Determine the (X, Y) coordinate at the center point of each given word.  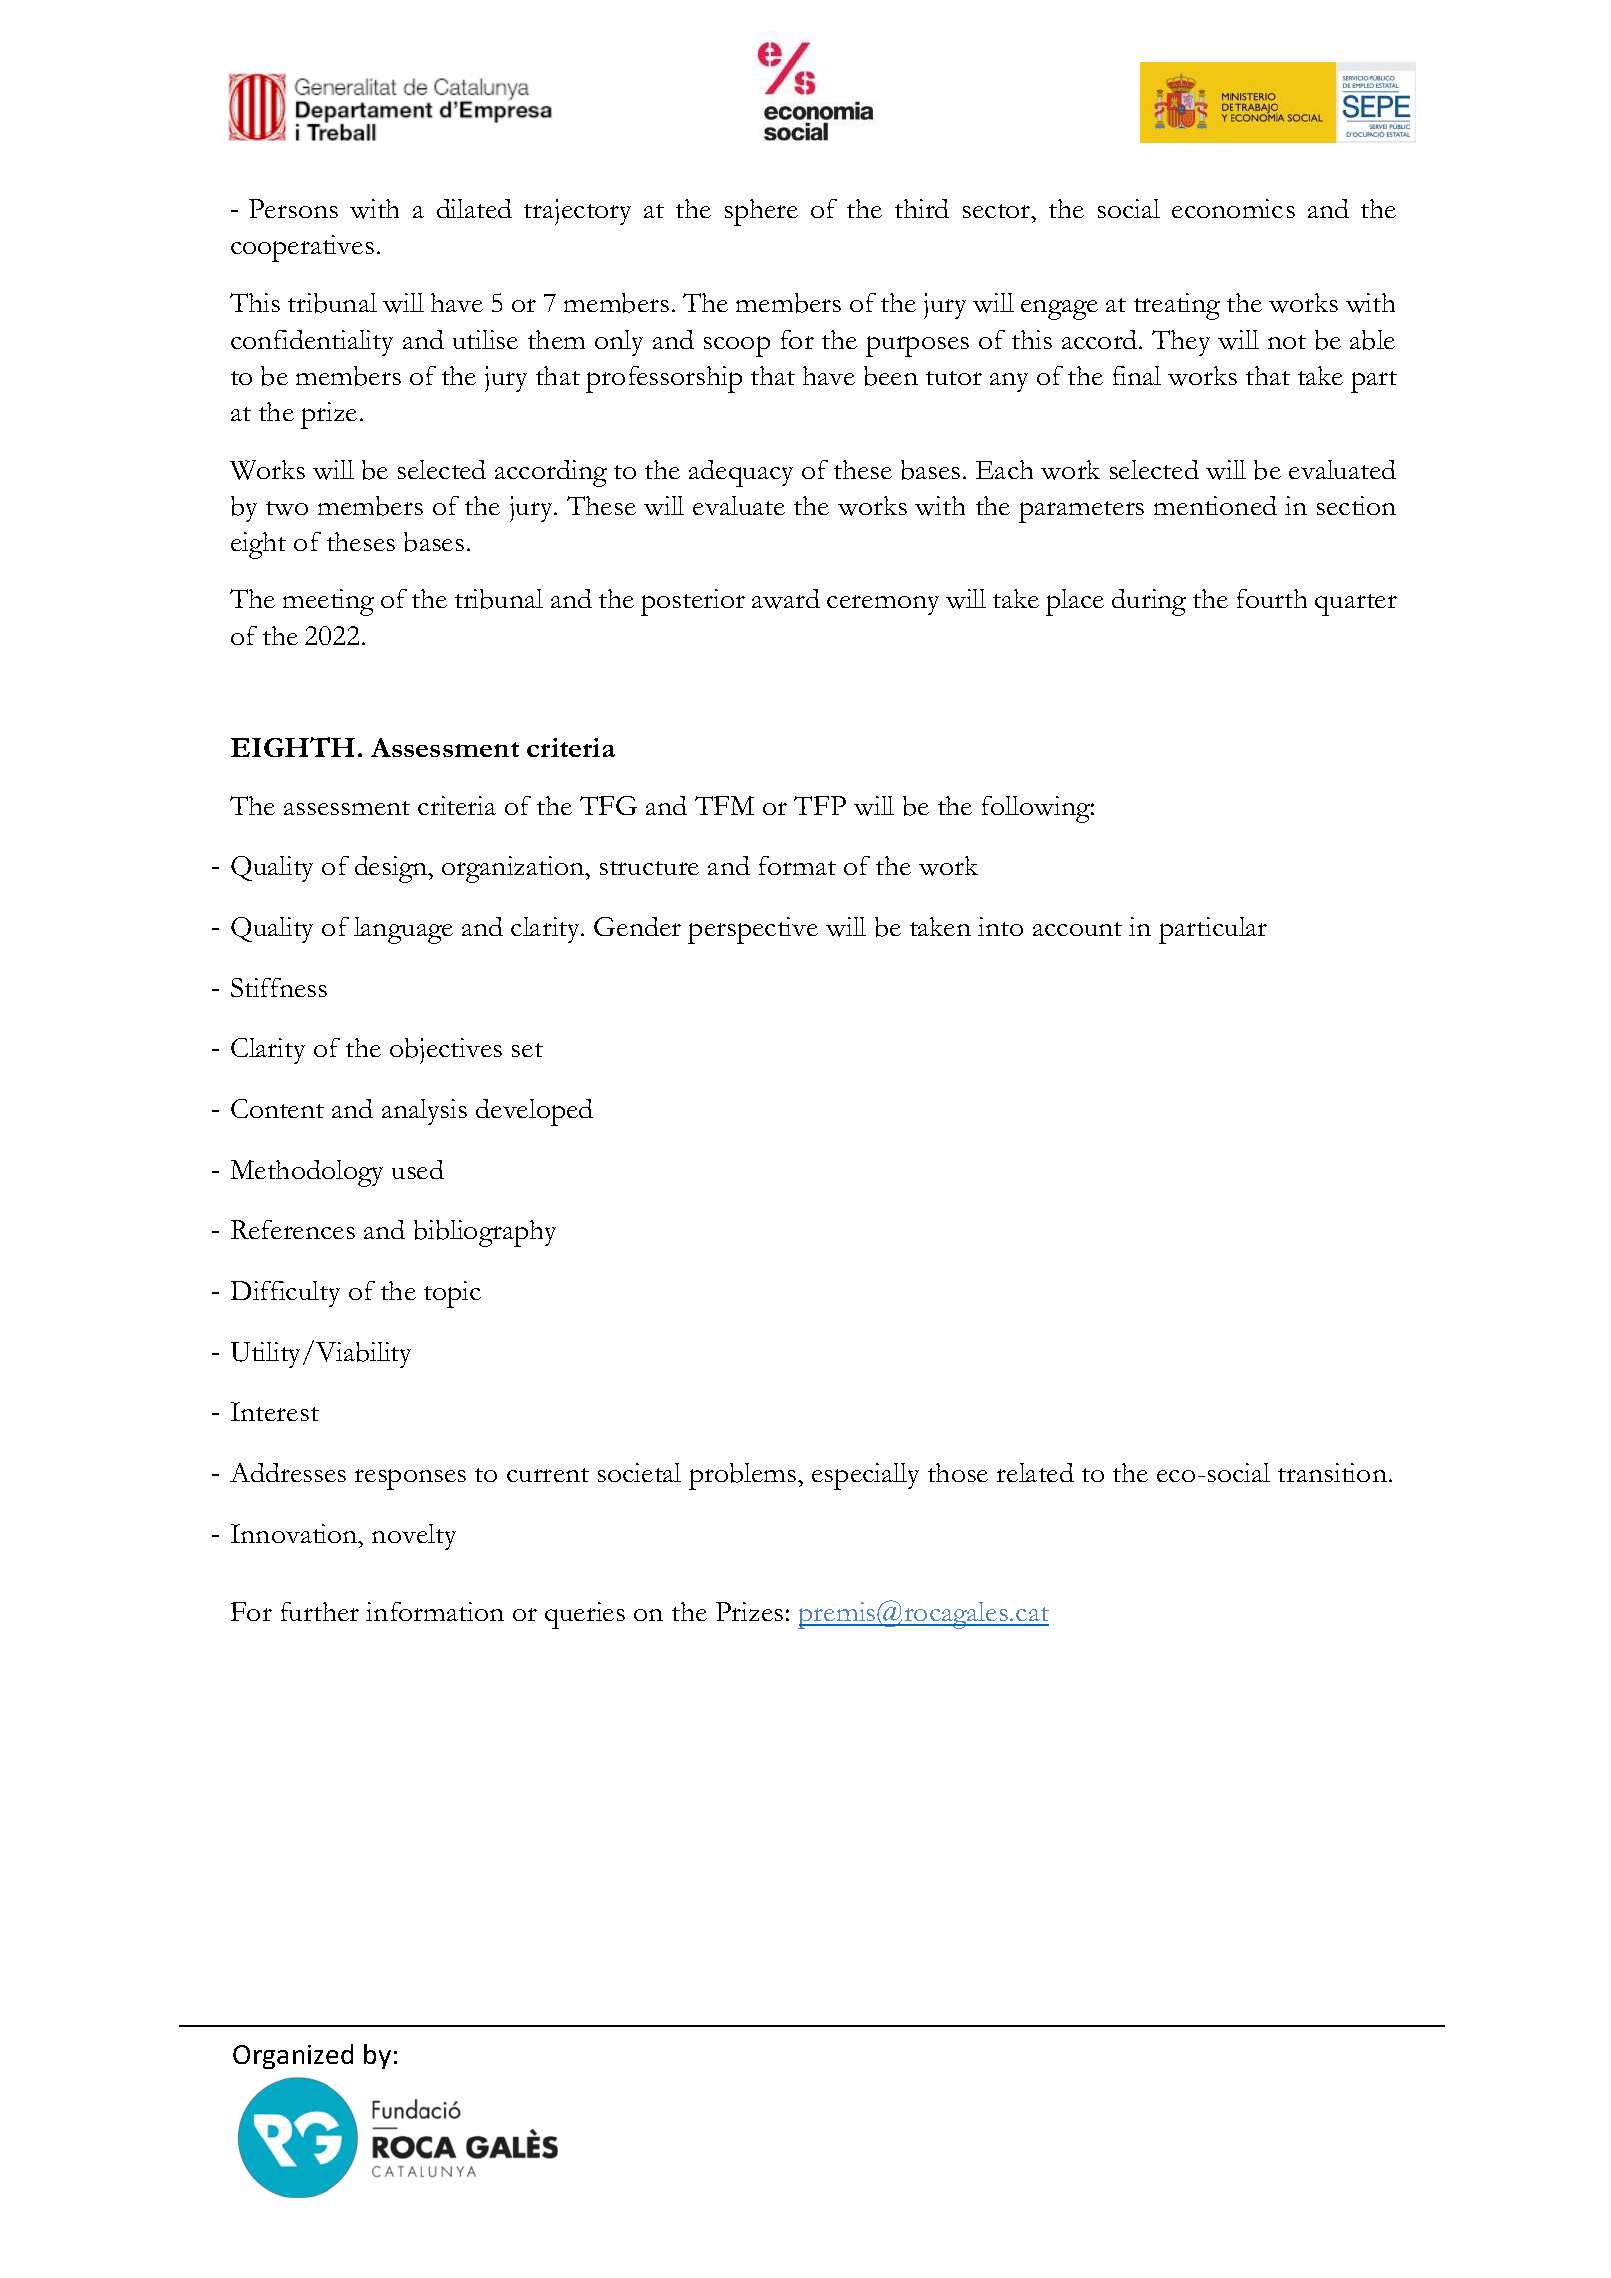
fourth (1272, 598)
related (1035, 1472)
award (786, 599)
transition (1332, 1472)
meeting (328, 602)
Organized (293, 2056)
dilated (474, 208)
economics (1233, 208)
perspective (753, 930)
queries (585, 1615)
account (1077, 929)
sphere (761, 212)
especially (865, 1476)
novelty (414, 1537)
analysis (424, 1112)
